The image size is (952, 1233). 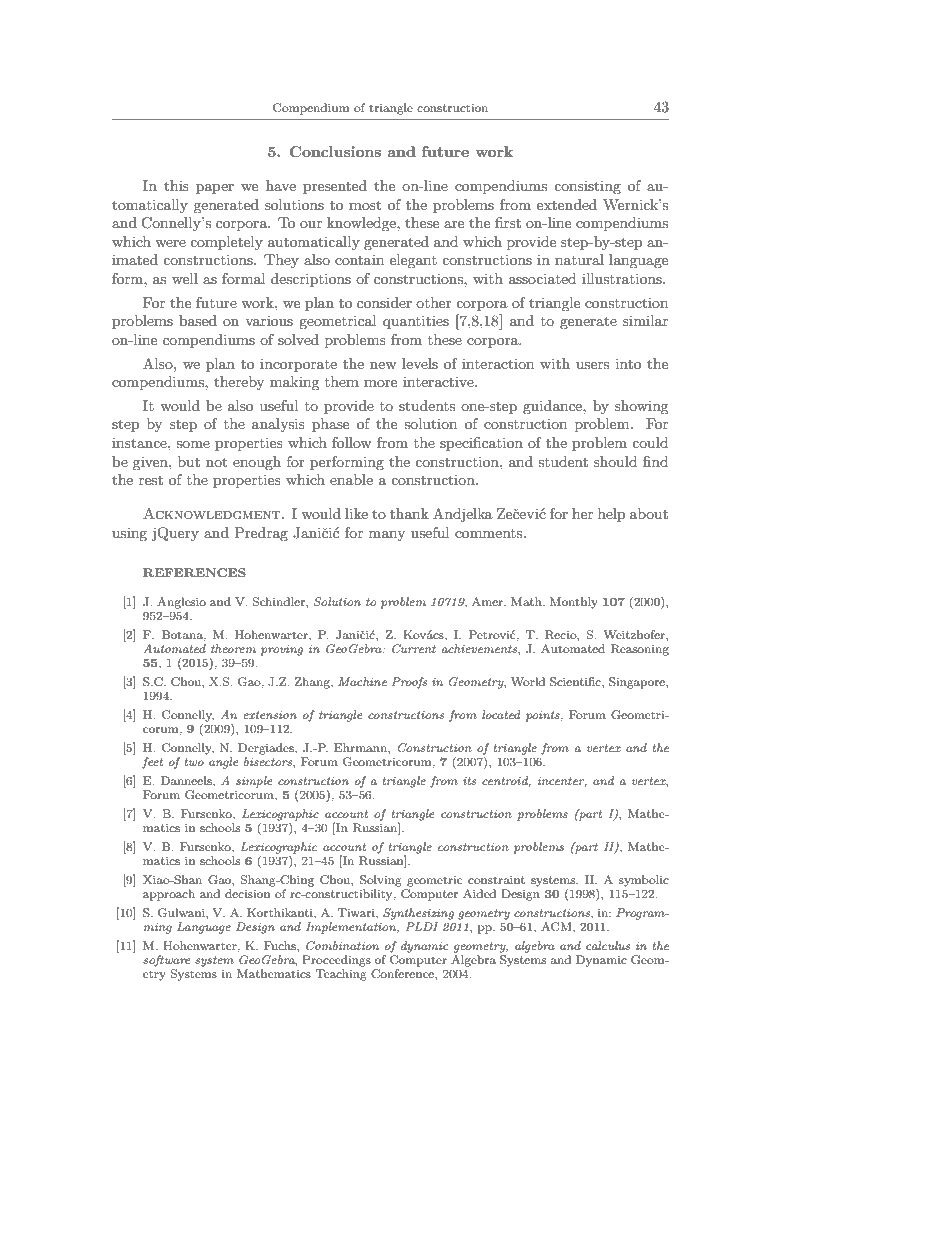 What do you see at coordinates (351, 442) in the screenshot?
I see `follow` at bounding box center [351, 442].
